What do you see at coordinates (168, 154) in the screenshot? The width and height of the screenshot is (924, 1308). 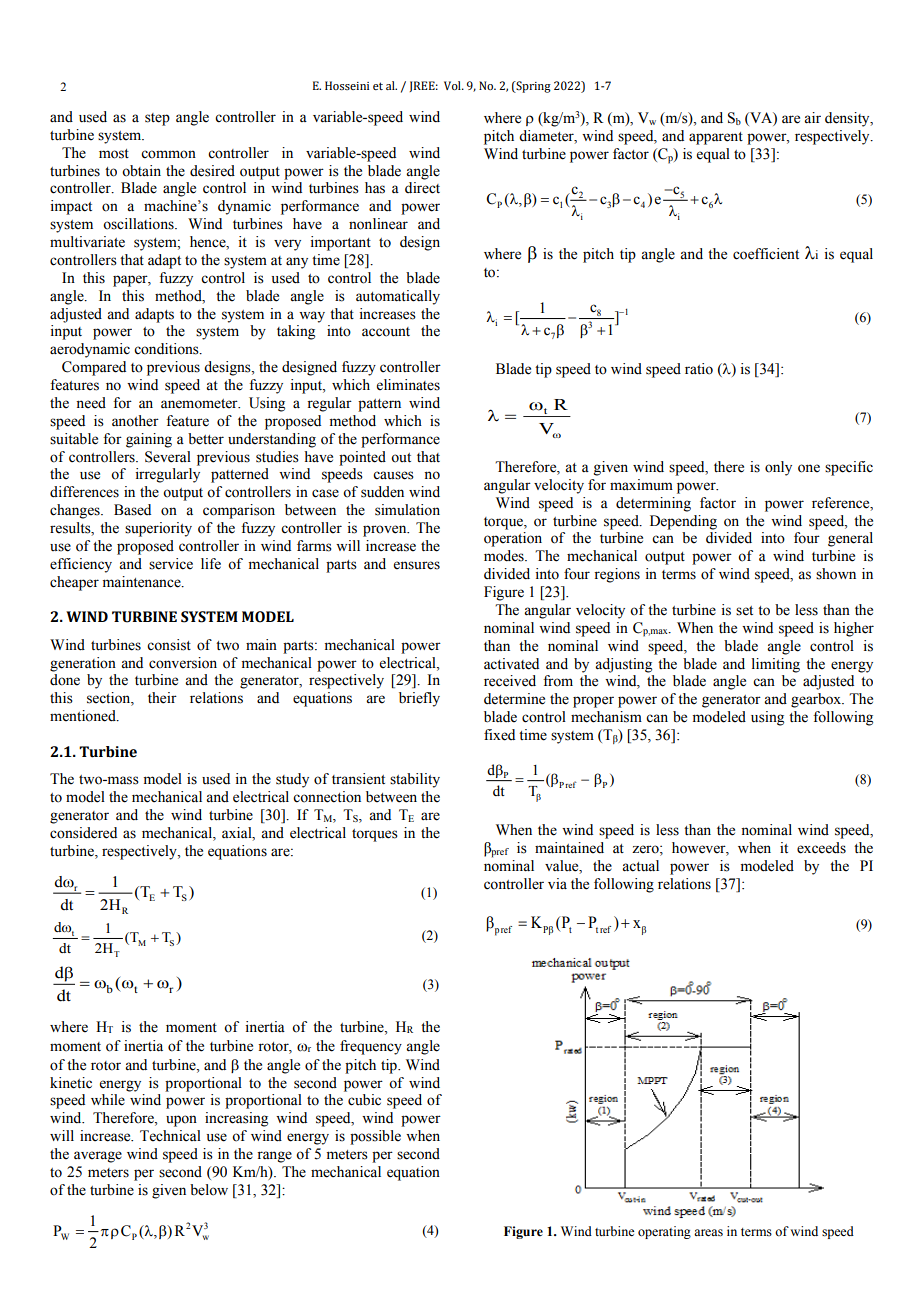 I see `common` at bounding box center [168, 154].
